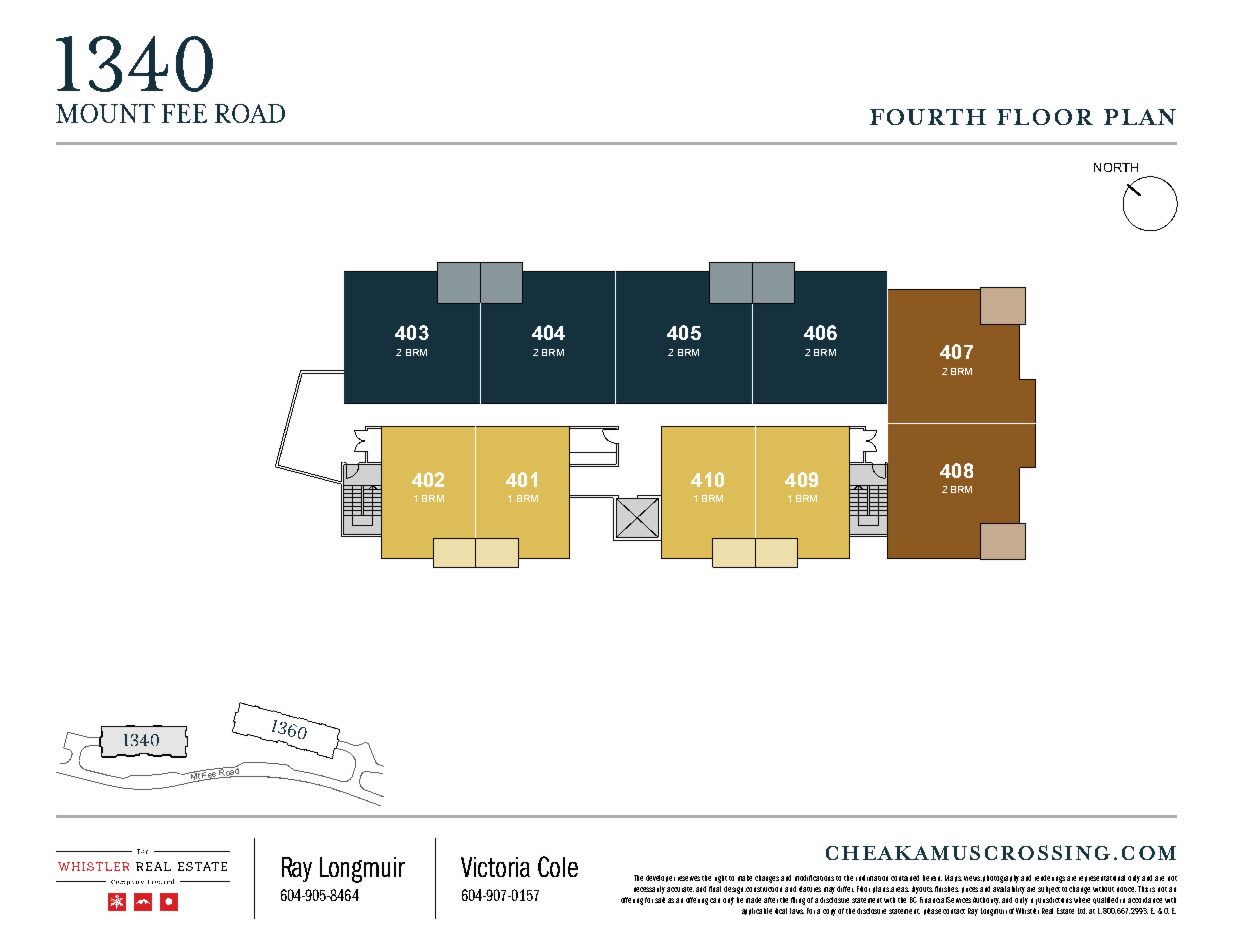  I want to click on representational, so click(1102, 878).
